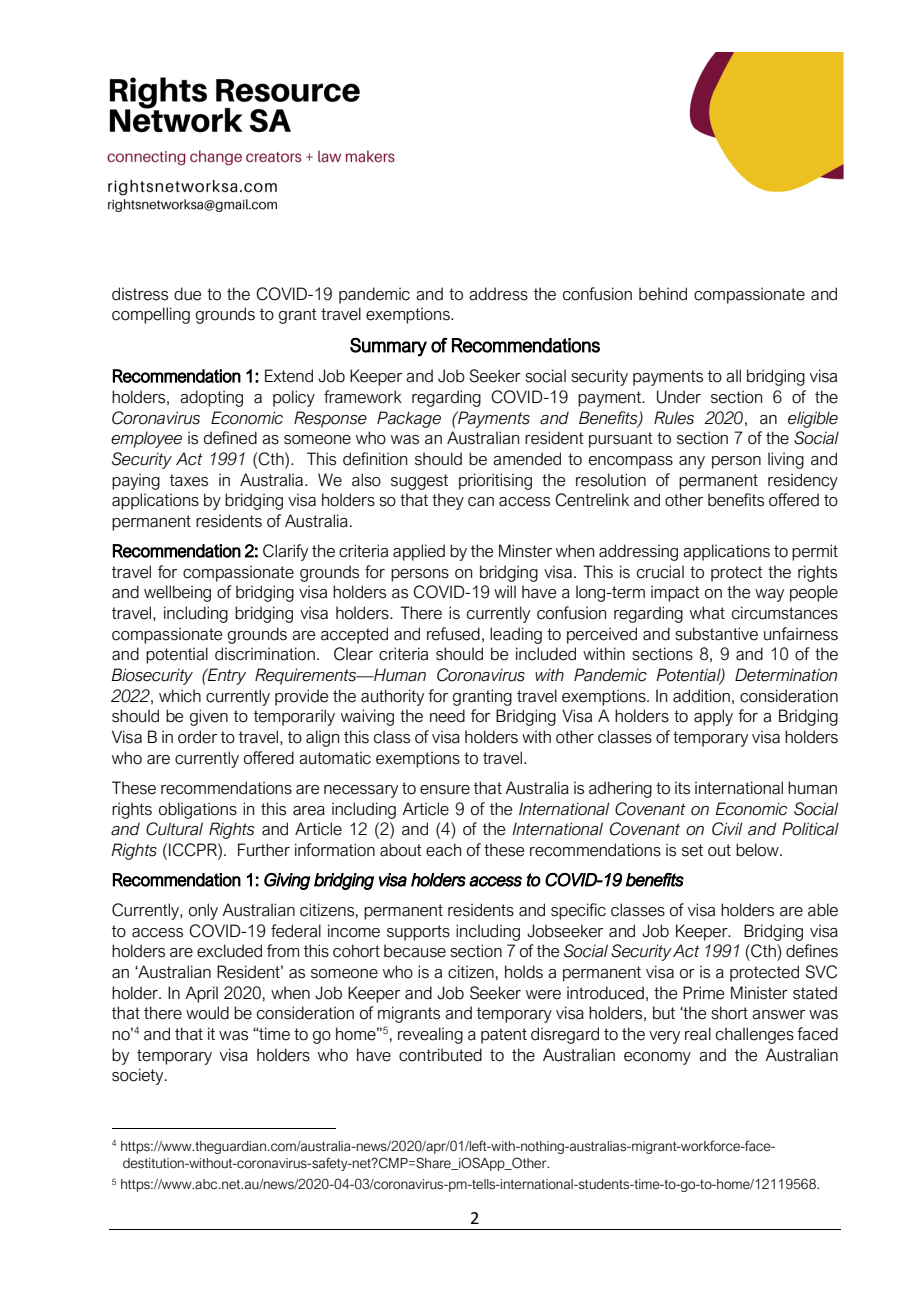 This screenshot has height=1309, width=924. What do you see at coordinates (189, 480) in the screenshot?
I see `taxes` at bounding box center [189, 480].
